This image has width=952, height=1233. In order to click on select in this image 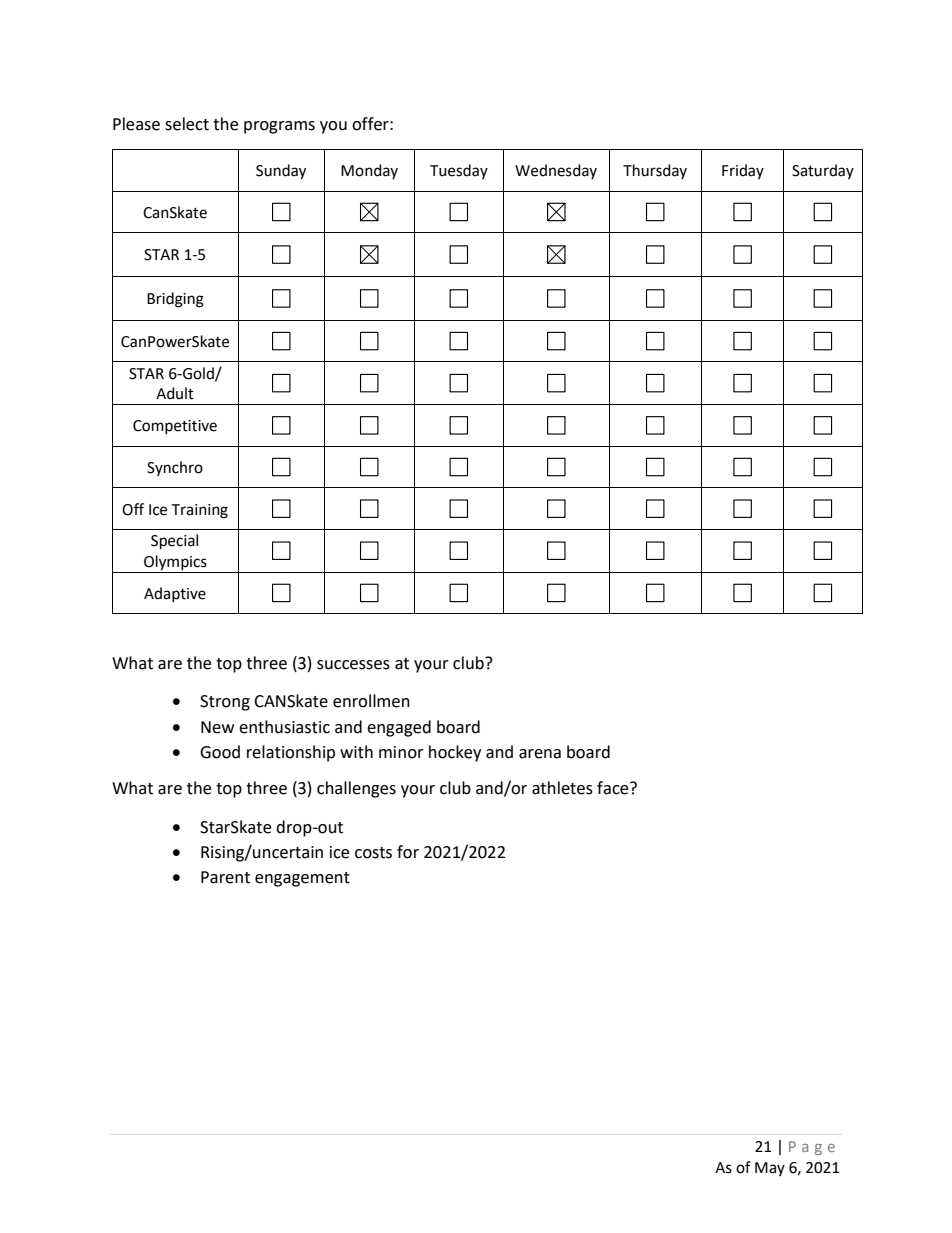, I will do `click(187, 124)`.
